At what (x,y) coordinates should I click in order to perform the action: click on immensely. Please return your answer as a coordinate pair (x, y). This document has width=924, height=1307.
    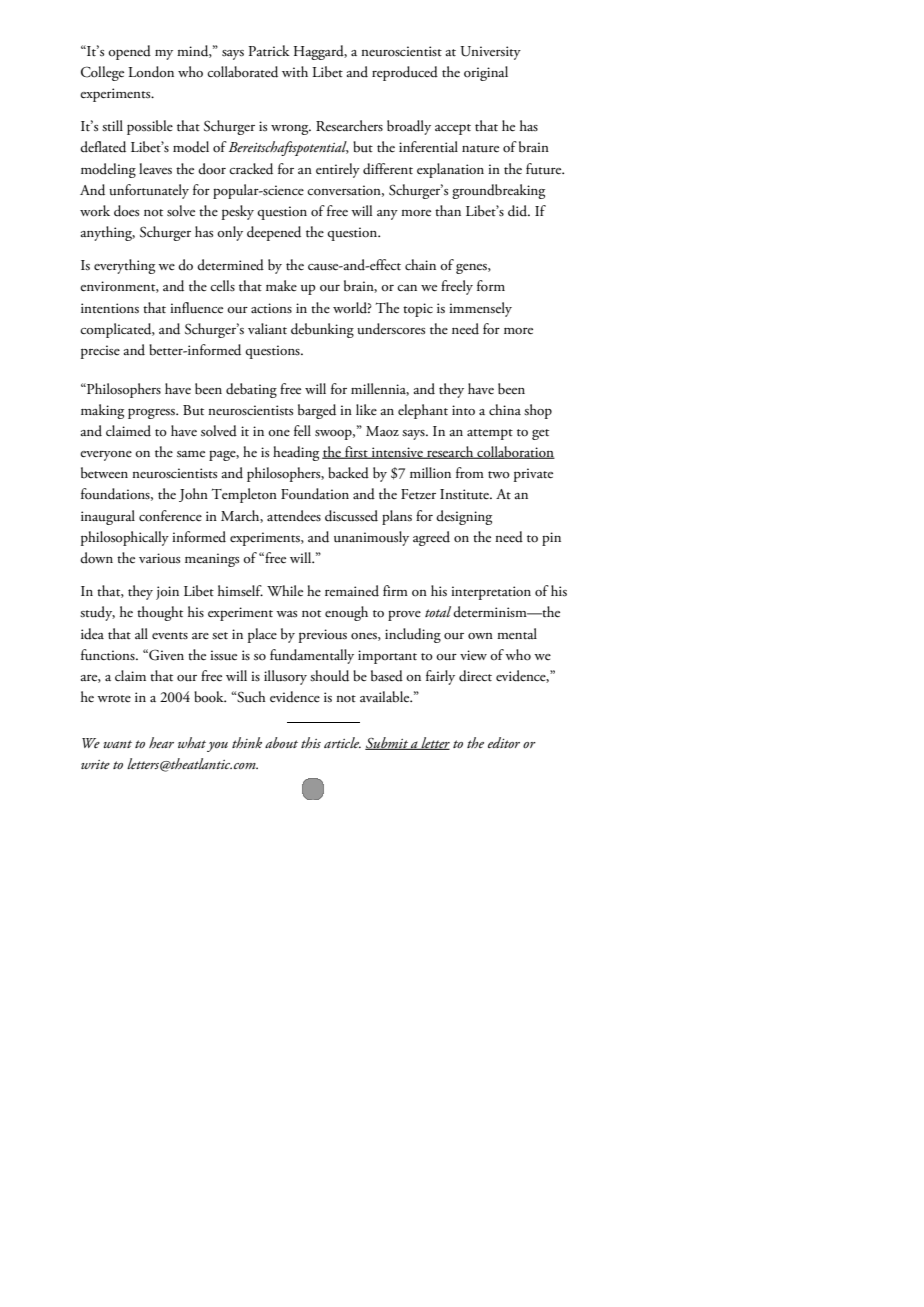
    Looking at the image, I should click on (480, 309).
